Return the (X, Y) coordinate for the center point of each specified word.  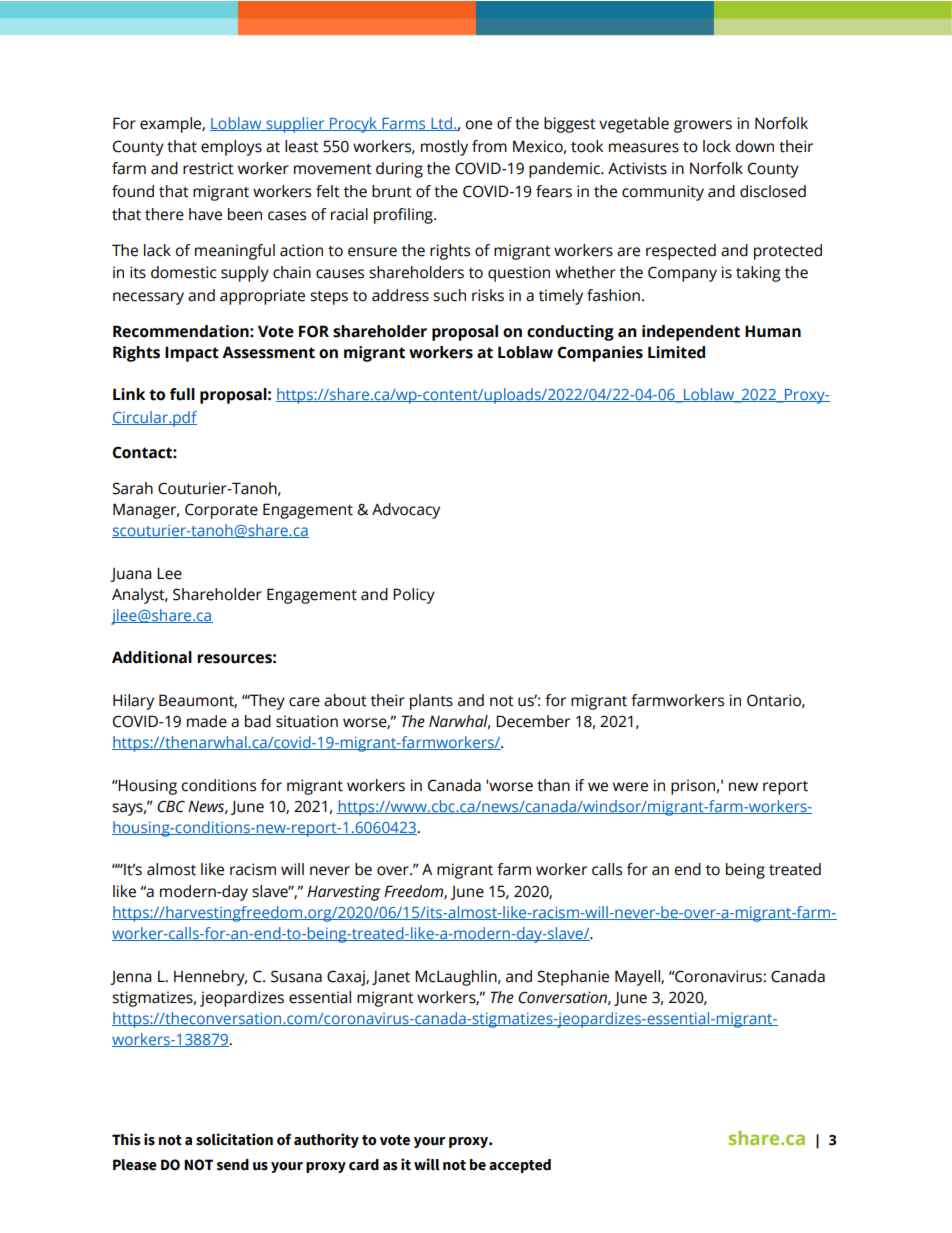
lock (717, 146)
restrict (208, 168)
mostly (444, 148)
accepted (520, 1166)
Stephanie (573, 978)
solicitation (234, 1139)
